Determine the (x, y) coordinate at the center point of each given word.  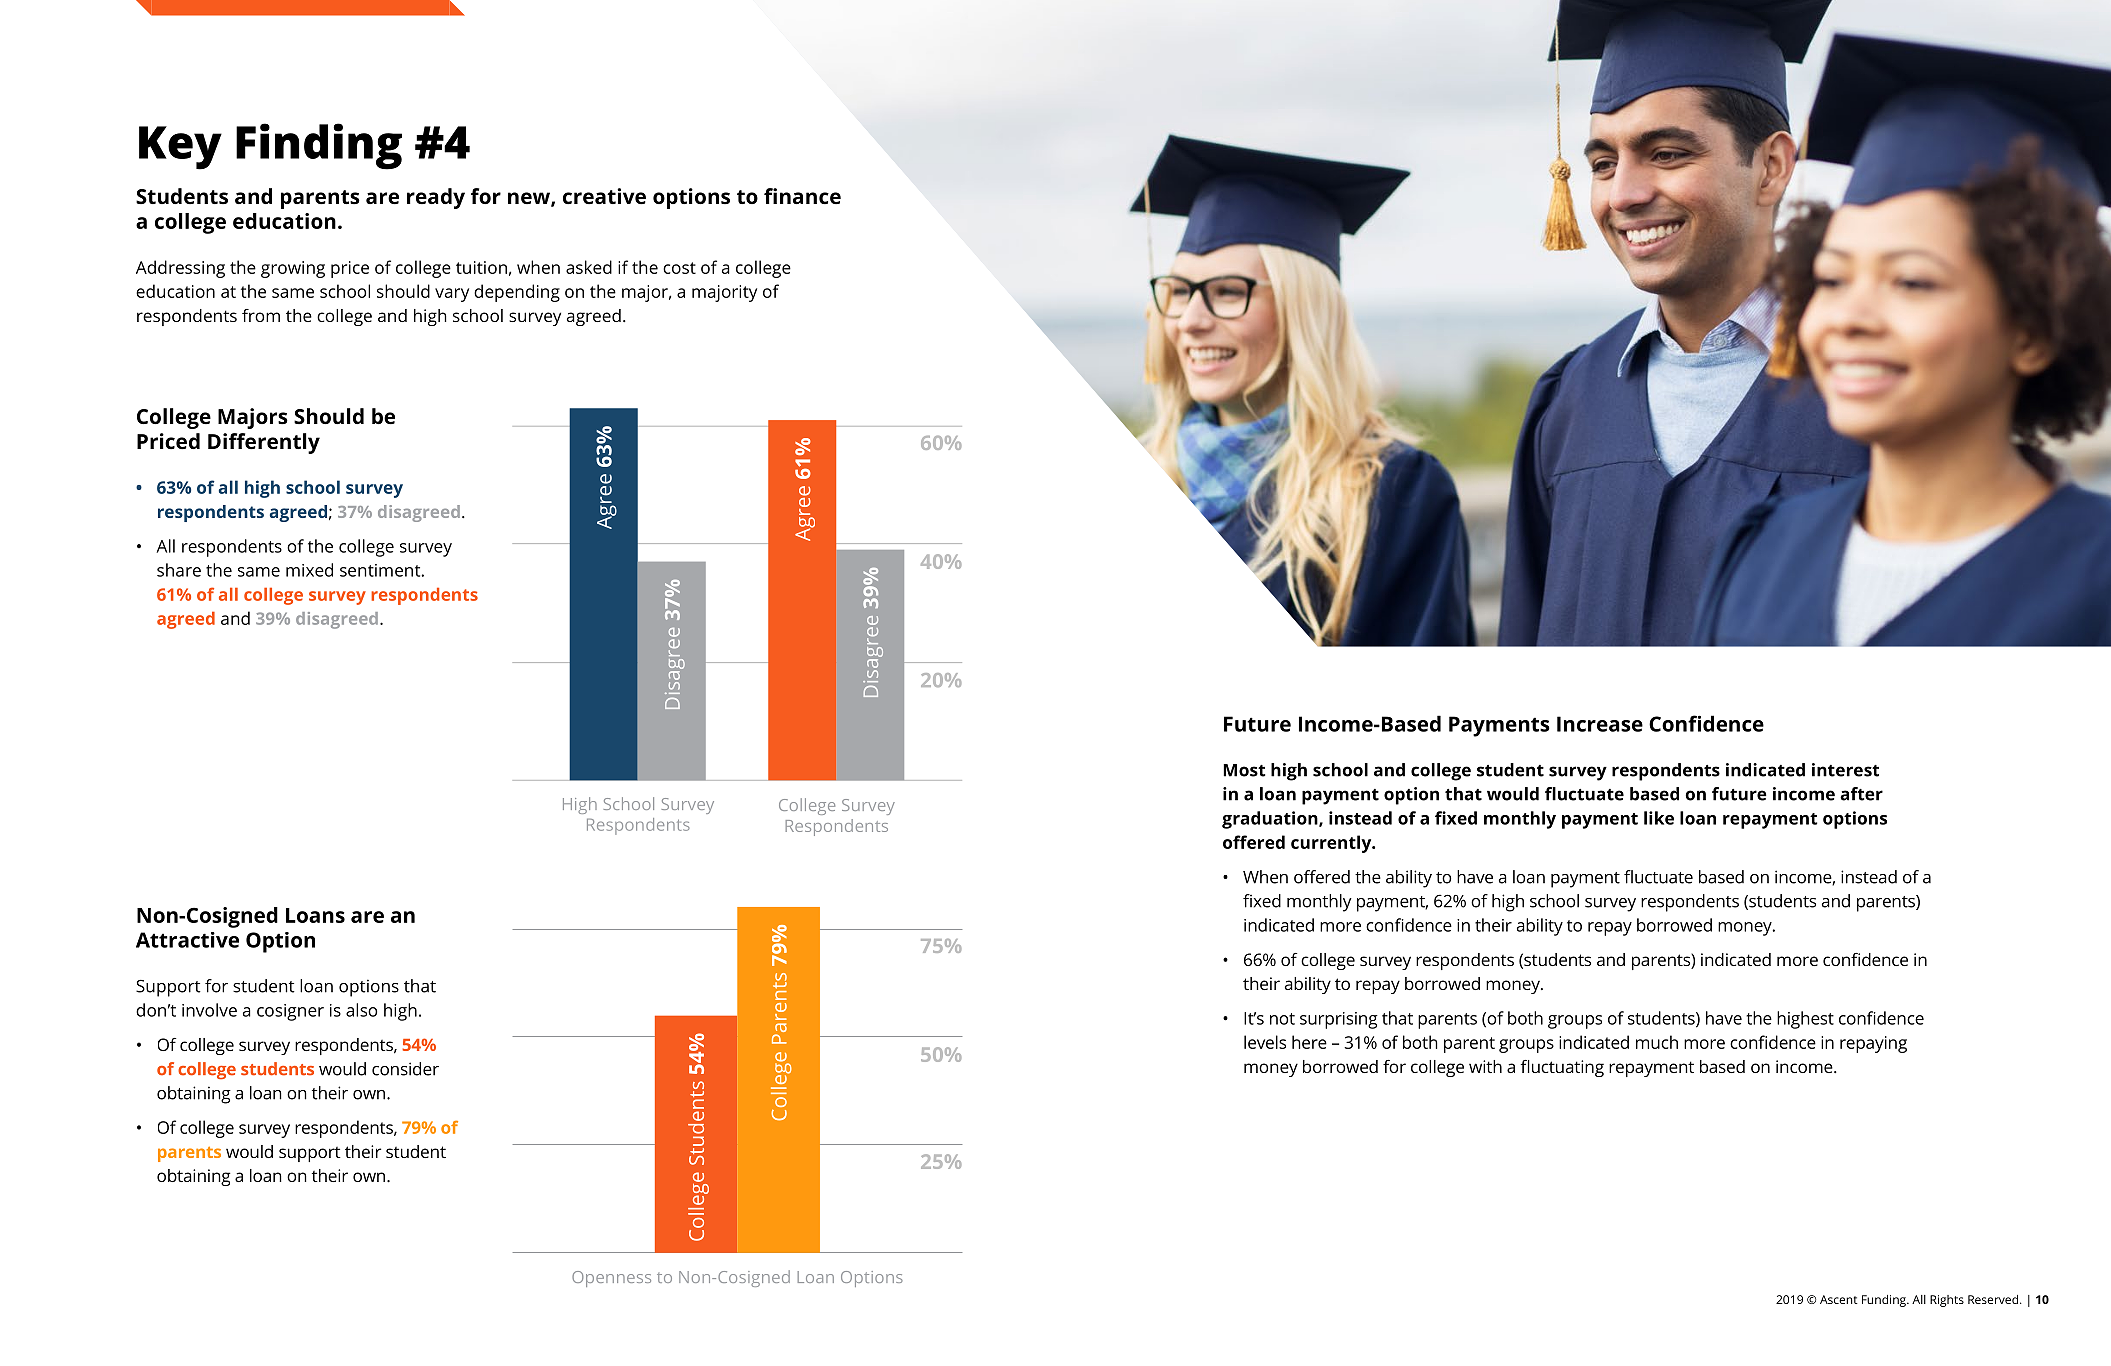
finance (802, 196)
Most (1244, 770)
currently (1332, 844)
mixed (309, 570)
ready (436, 198)
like (1659, 818)
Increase (1600, 724)
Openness (611, 1279)
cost (679, 268)
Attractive (187, 940)
